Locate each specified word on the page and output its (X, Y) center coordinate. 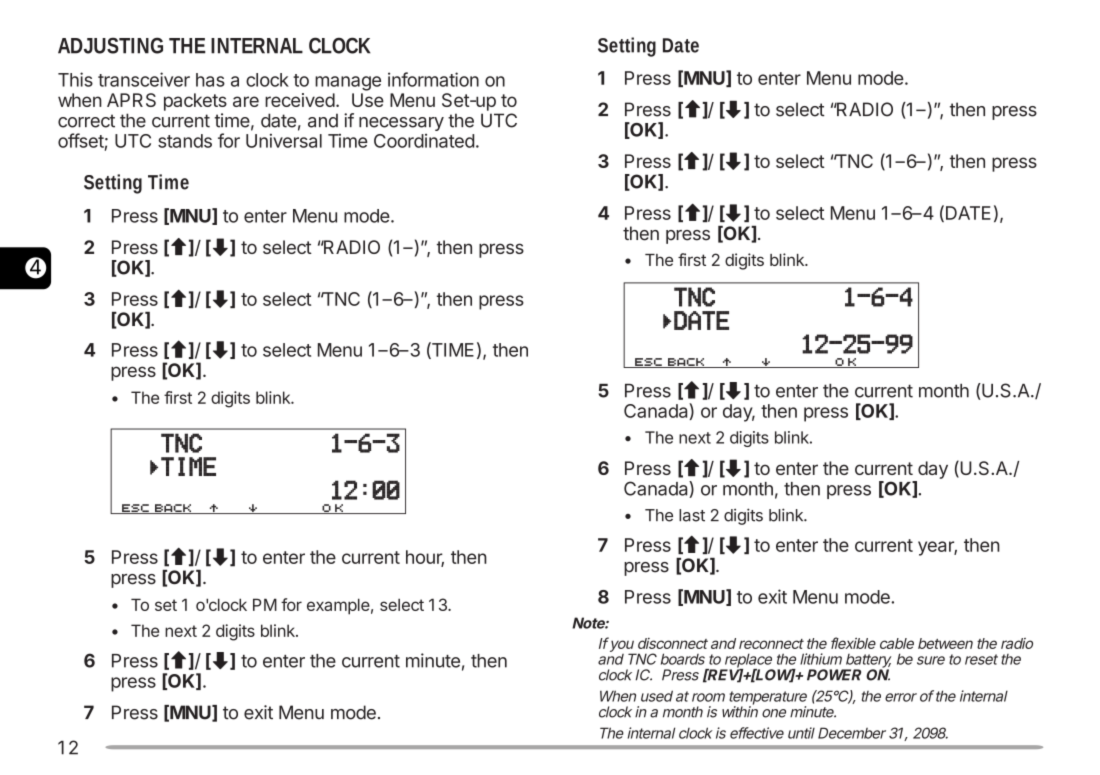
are (246, 101)
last (692, 515)
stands (185, 141)
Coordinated (424, 141)
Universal (284, 140)
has (210, 80)
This (75, 79)
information (433, 79)
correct (86, 121)
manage (348, 83)
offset (81, 140)
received (300, 100)
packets (195, 102)
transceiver (144, 79)
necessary (401, 124)
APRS (131, 100)
